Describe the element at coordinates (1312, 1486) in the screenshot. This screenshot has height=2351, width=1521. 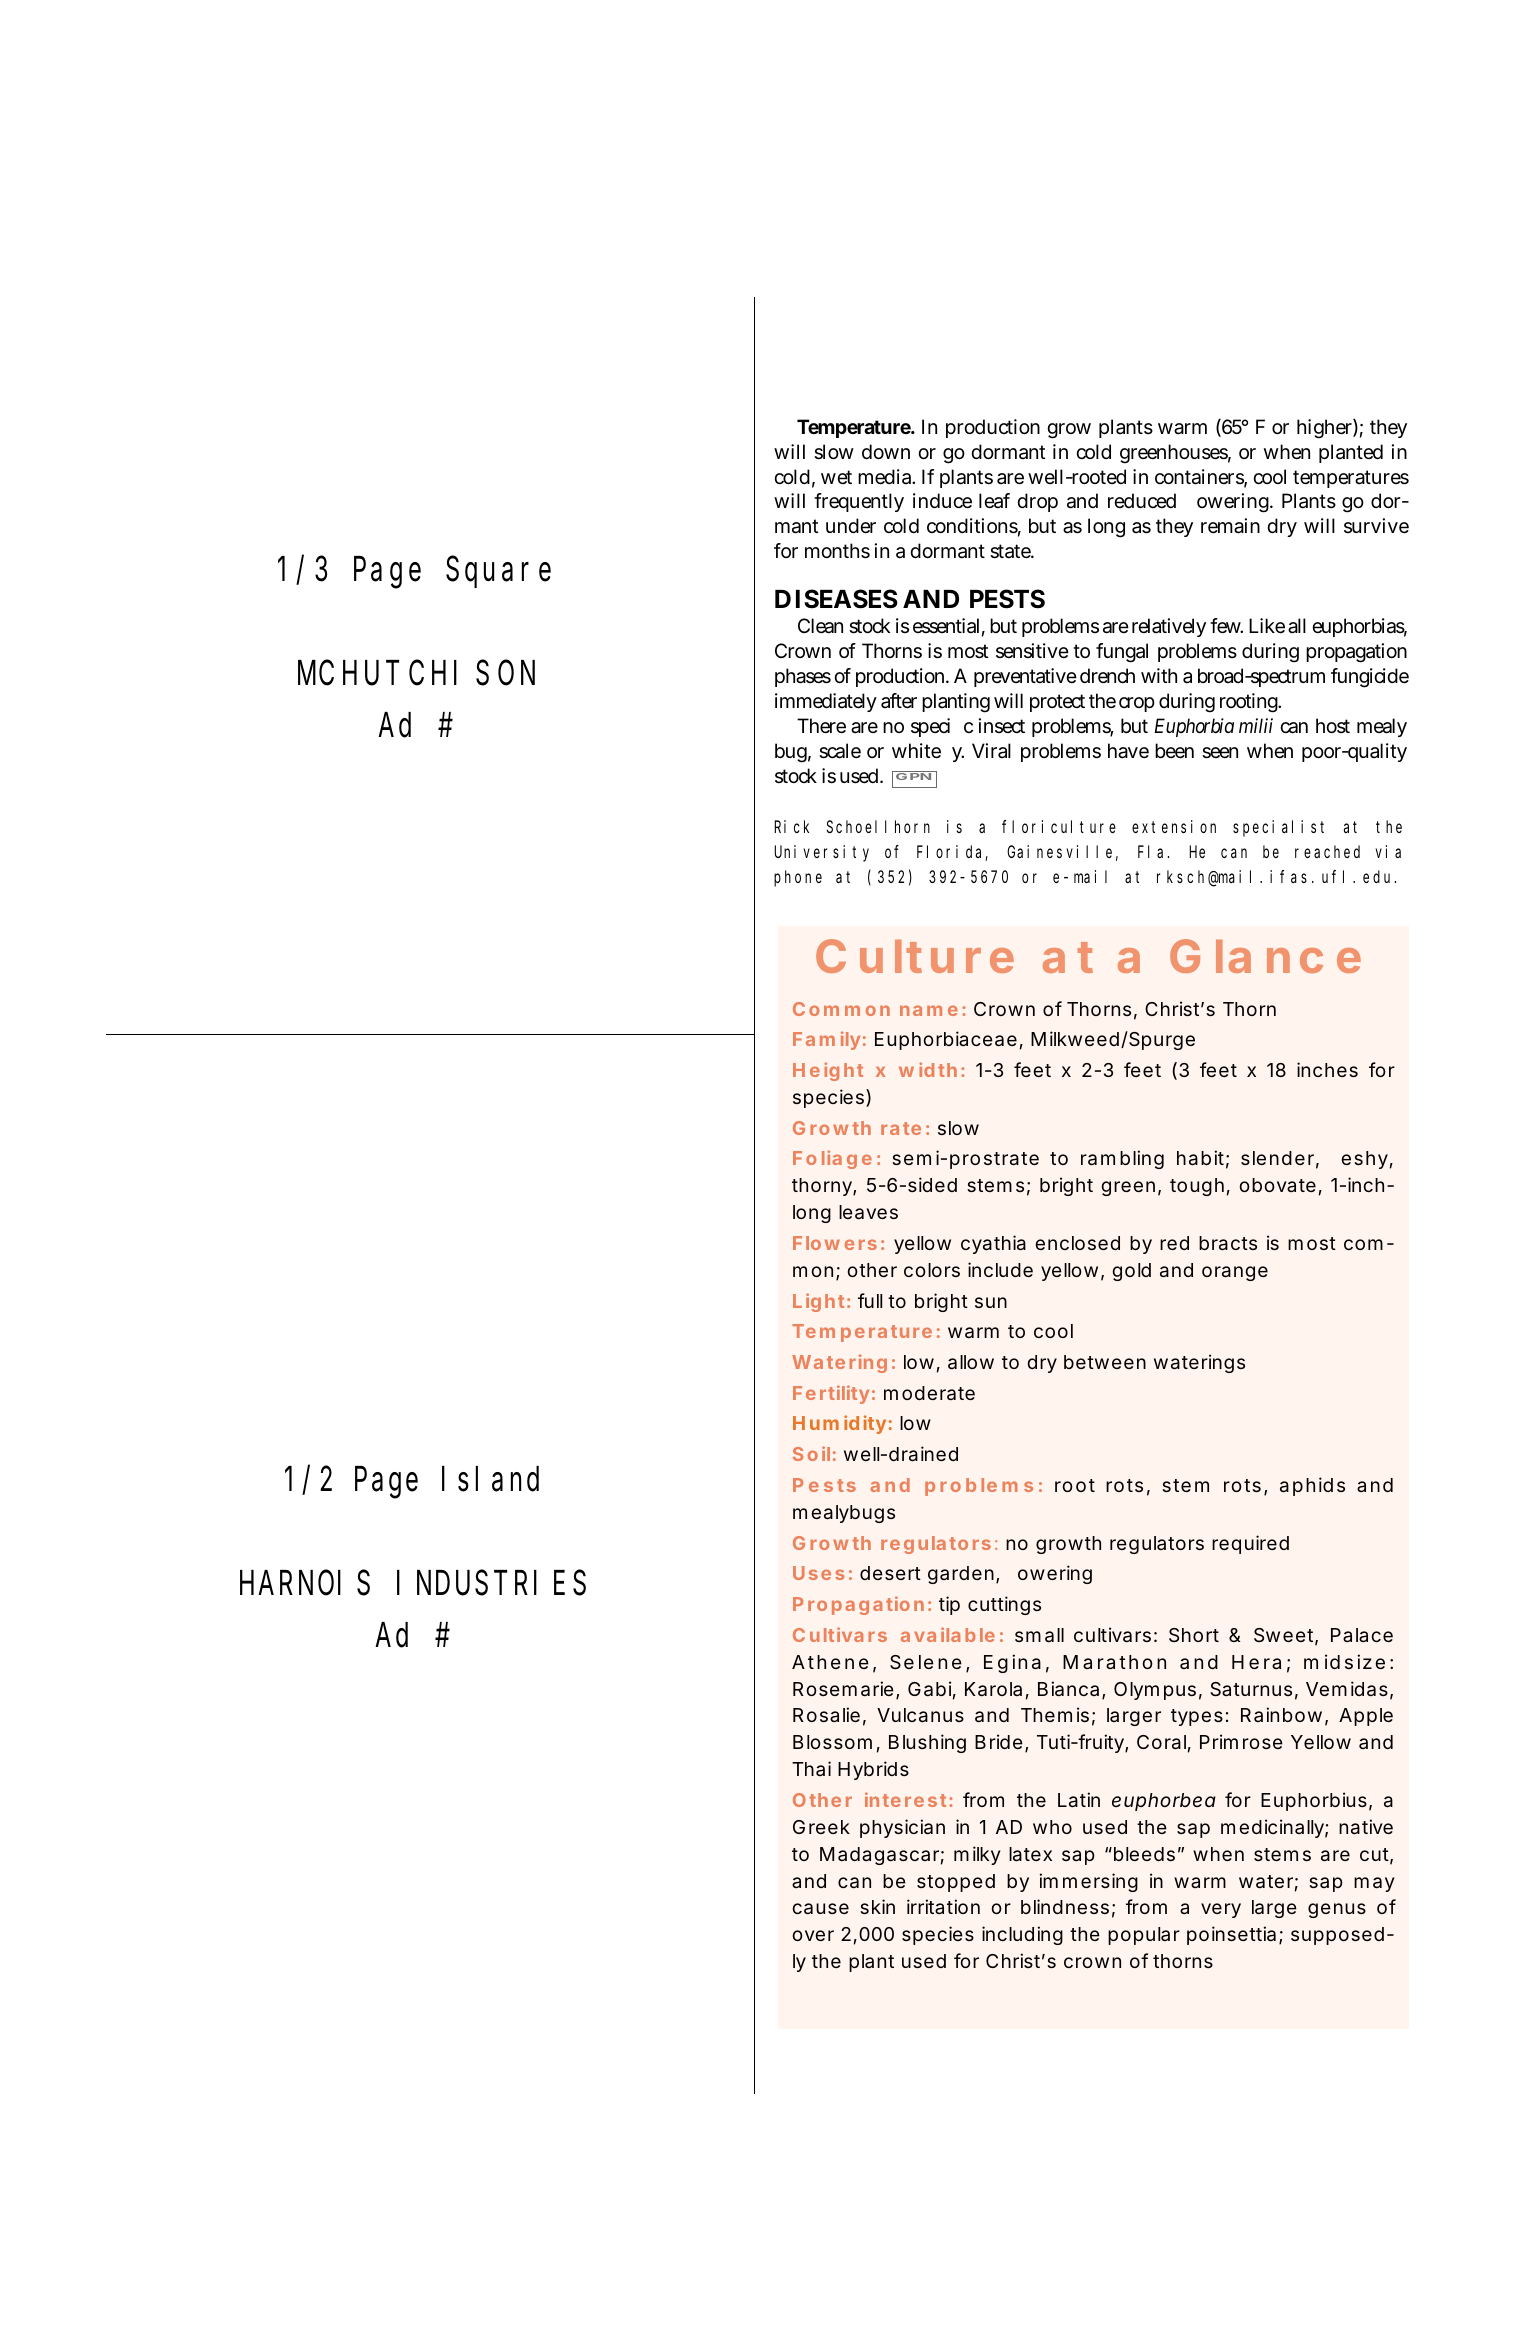
I see `aphids` at that location.
